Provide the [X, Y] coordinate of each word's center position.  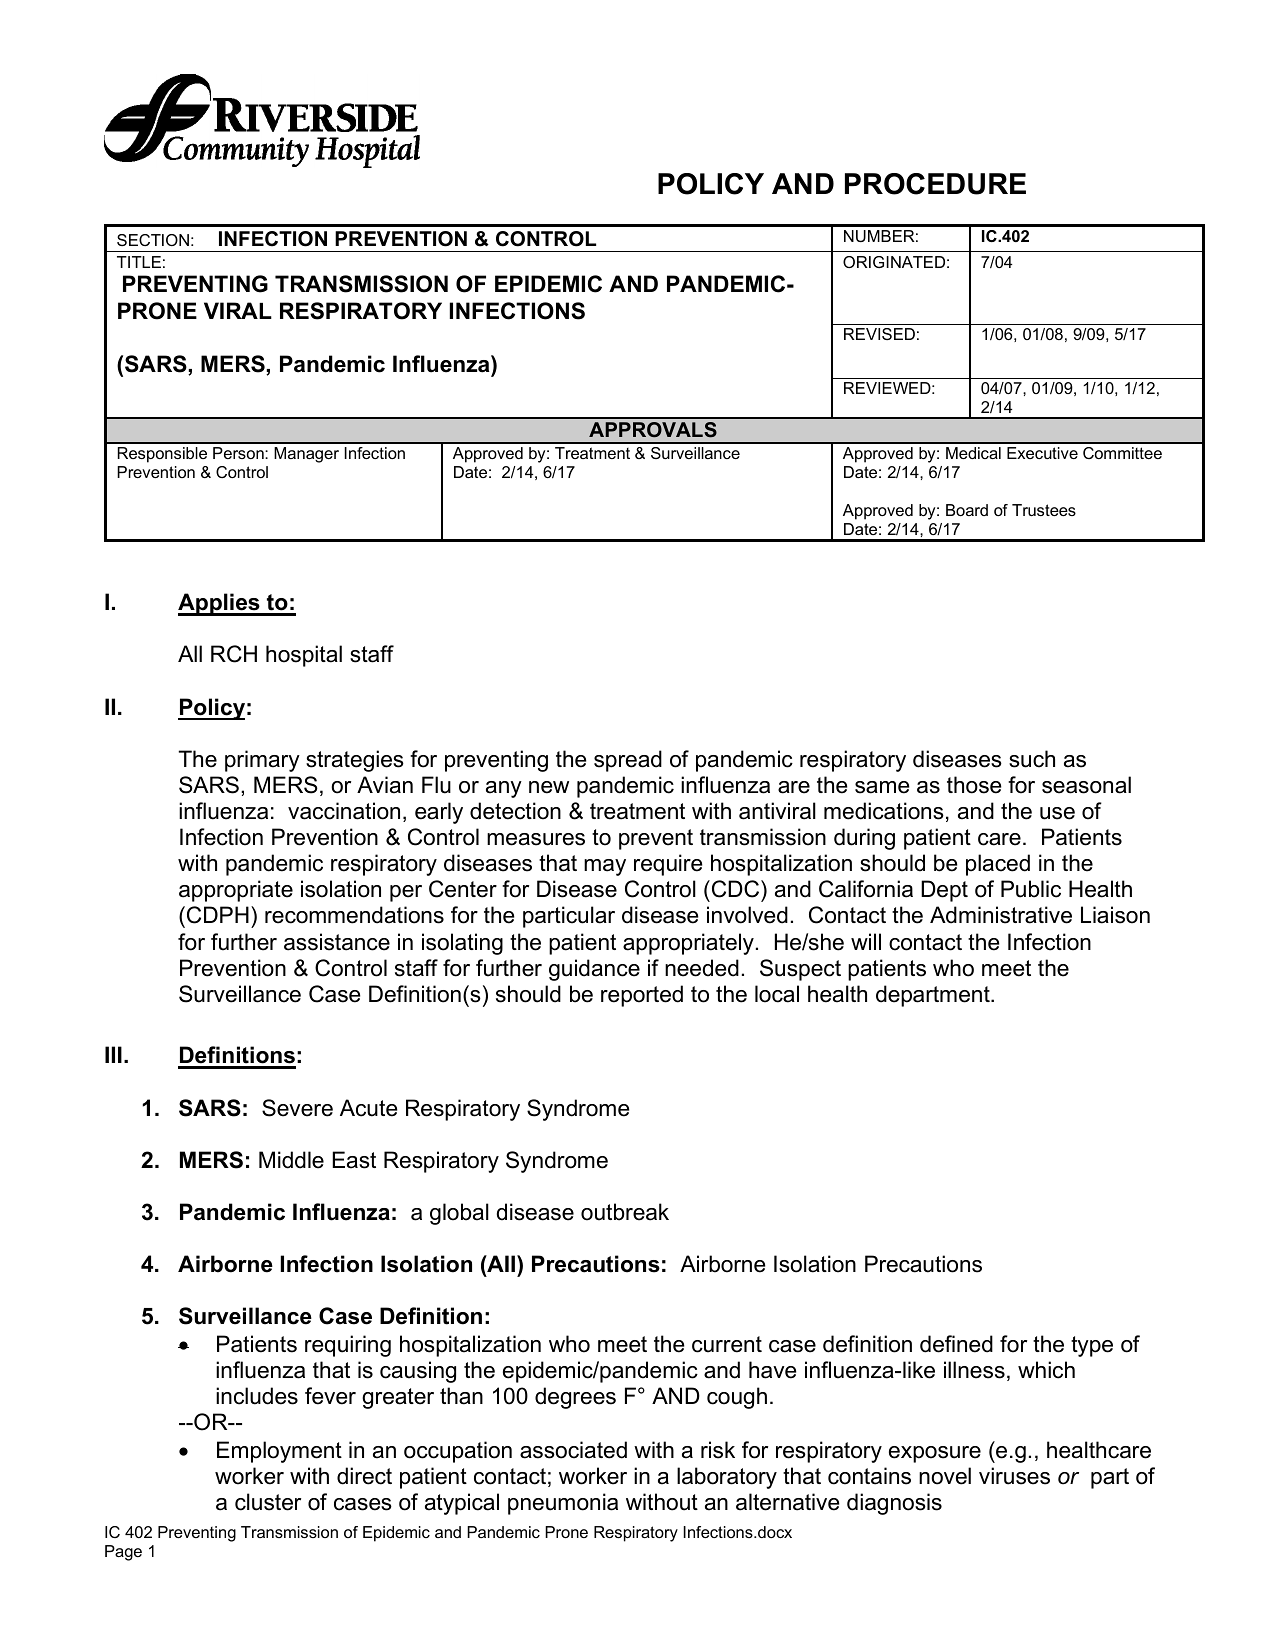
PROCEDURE [935, 184]
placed [998, 865]
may [605, 867]
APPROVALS [653, 430]
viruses [1014, 1476]
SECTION [153, 240]
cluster [268, 1502]
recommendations [354, 915]
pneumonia [563, 1504]
